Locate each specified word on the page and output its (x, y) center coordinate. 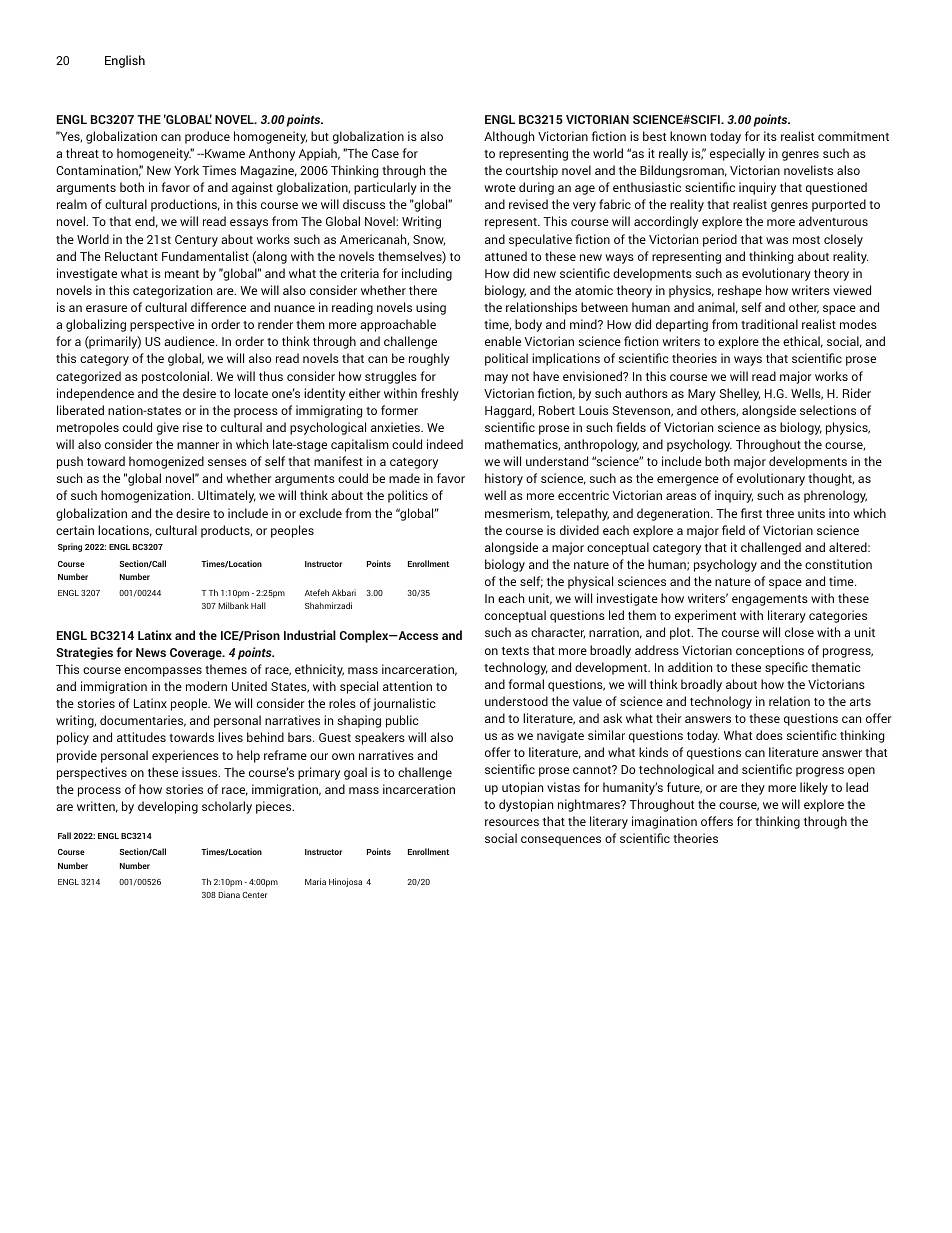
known (688, 136)
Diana (229, 894)
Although (509, 137)
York (186, 170)
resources (512, 822)
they (753, 788)
